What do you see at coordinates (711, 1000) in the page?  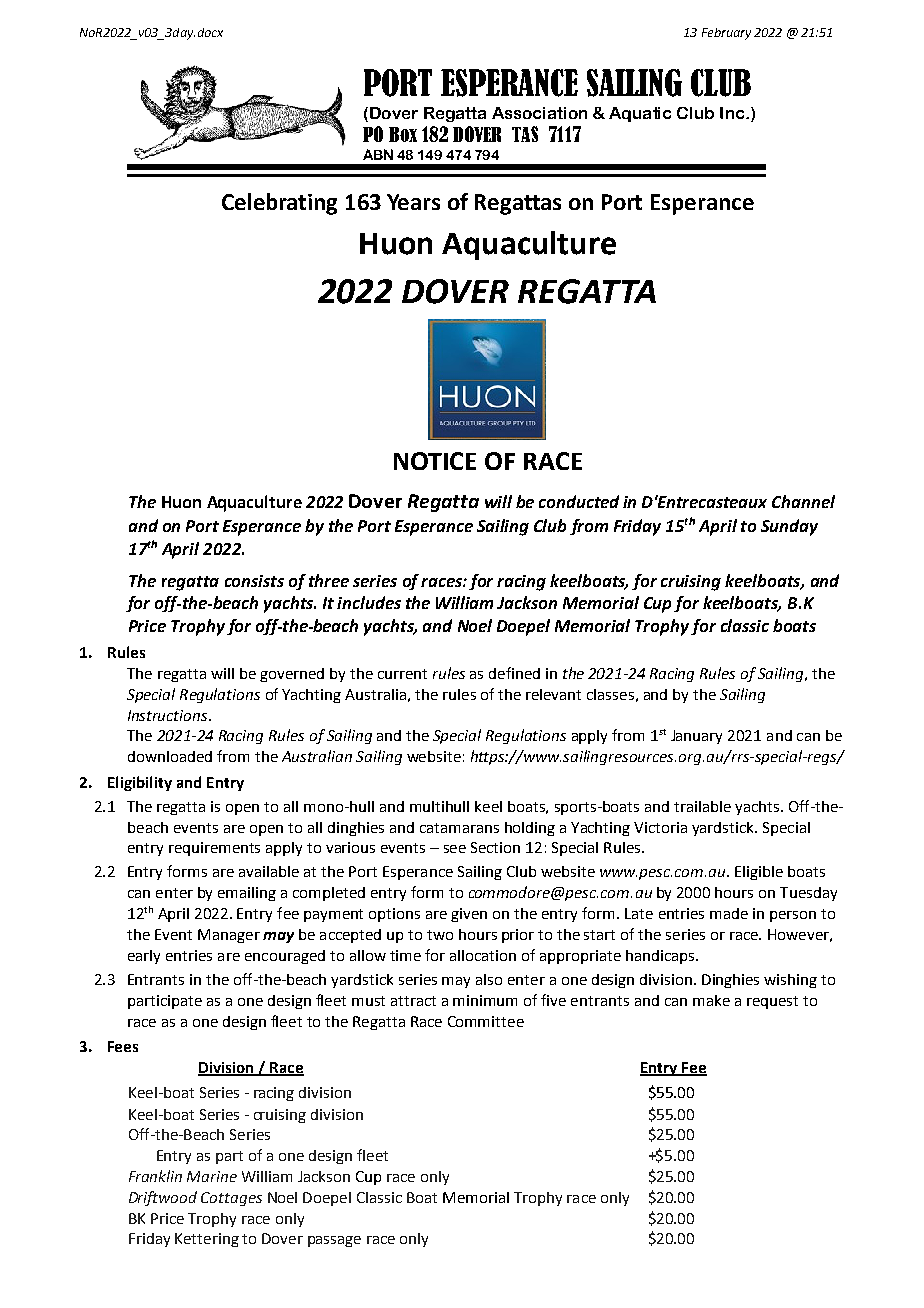 I see `make` at bounding box center [711, 1000].
